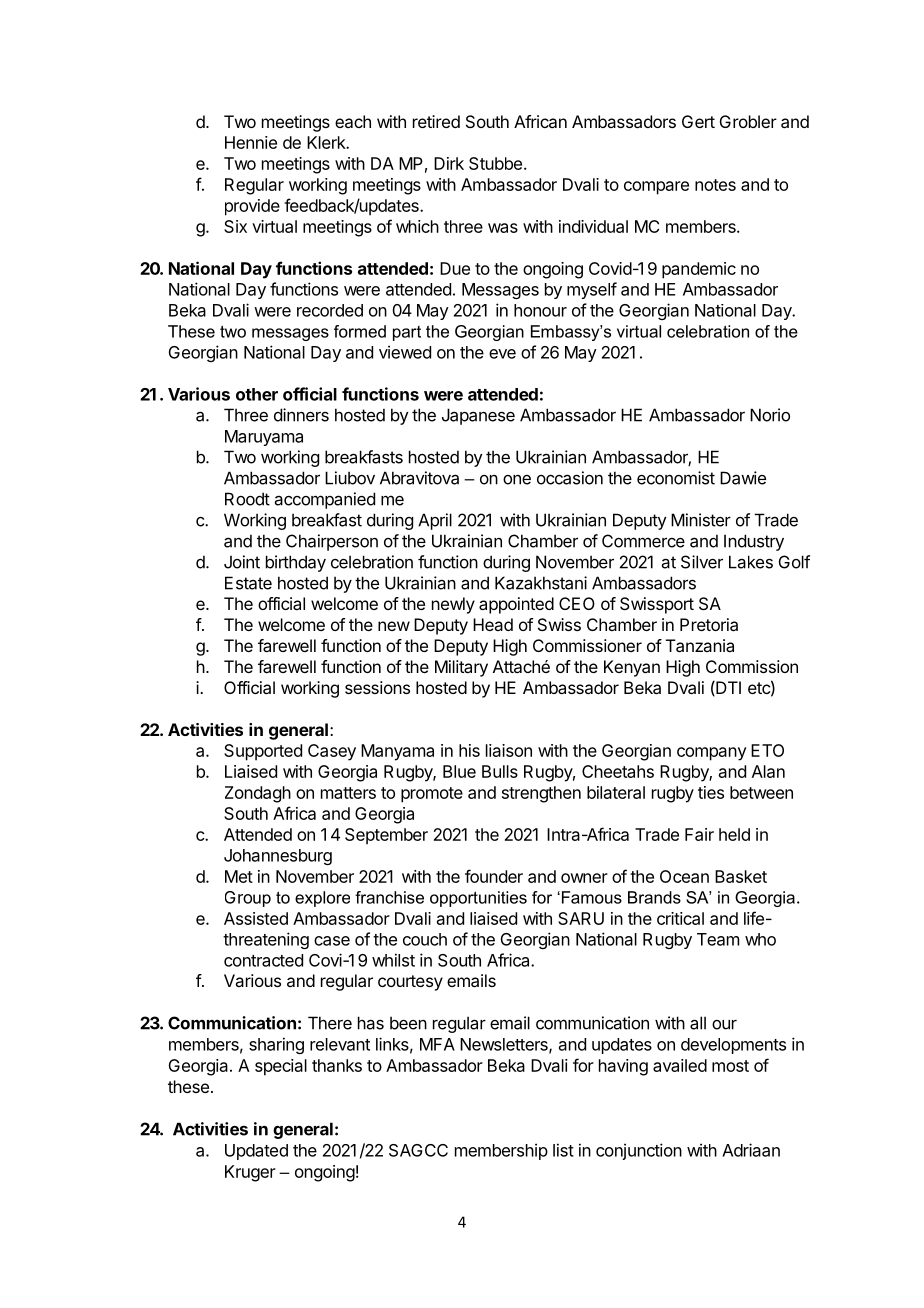 The width and height of the image is (924, 1308). I want to click on Norio, so click(770, 415).
